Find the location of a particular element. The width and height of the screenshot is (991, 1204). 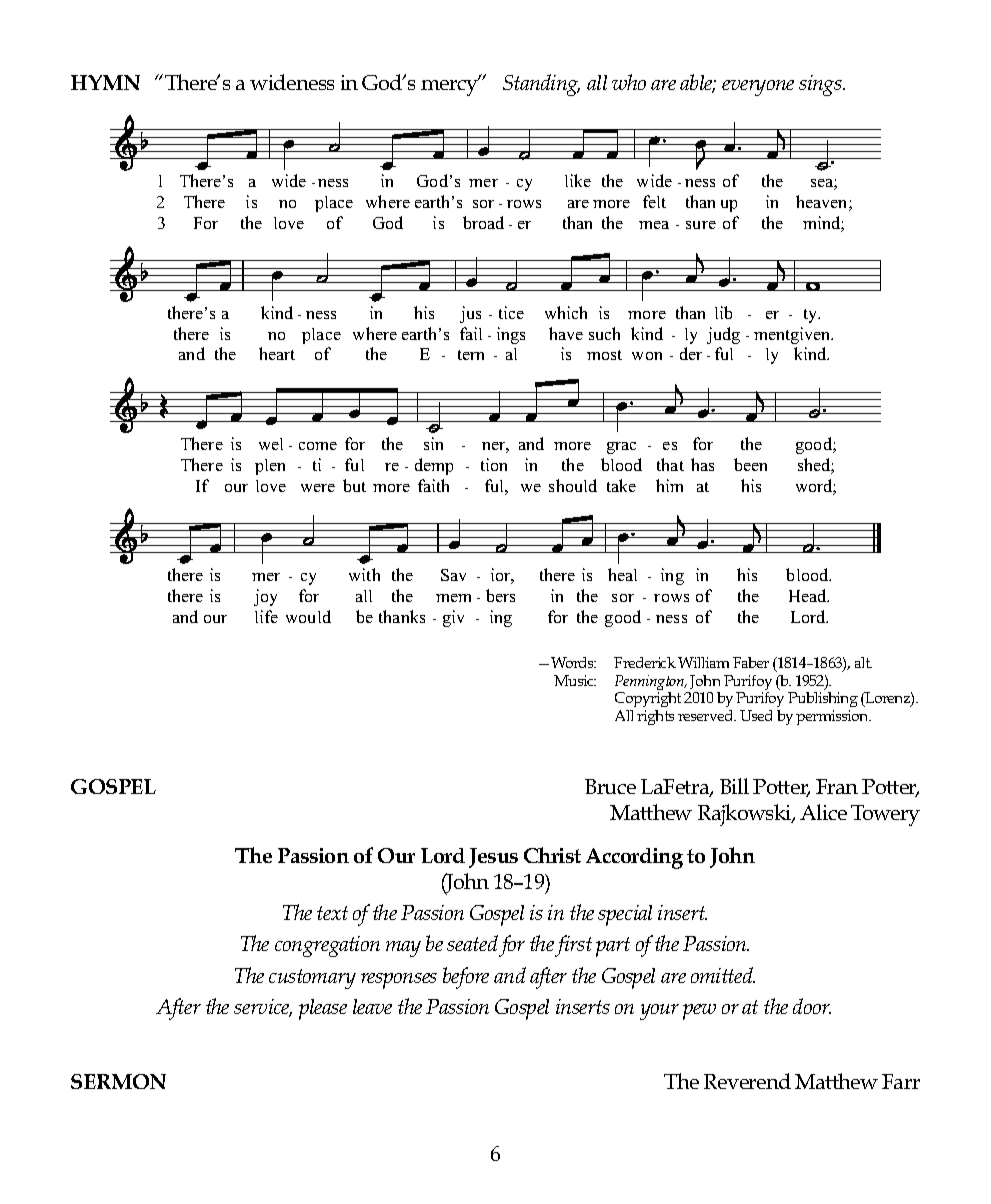

service is located at coordinates (263, 1008).
